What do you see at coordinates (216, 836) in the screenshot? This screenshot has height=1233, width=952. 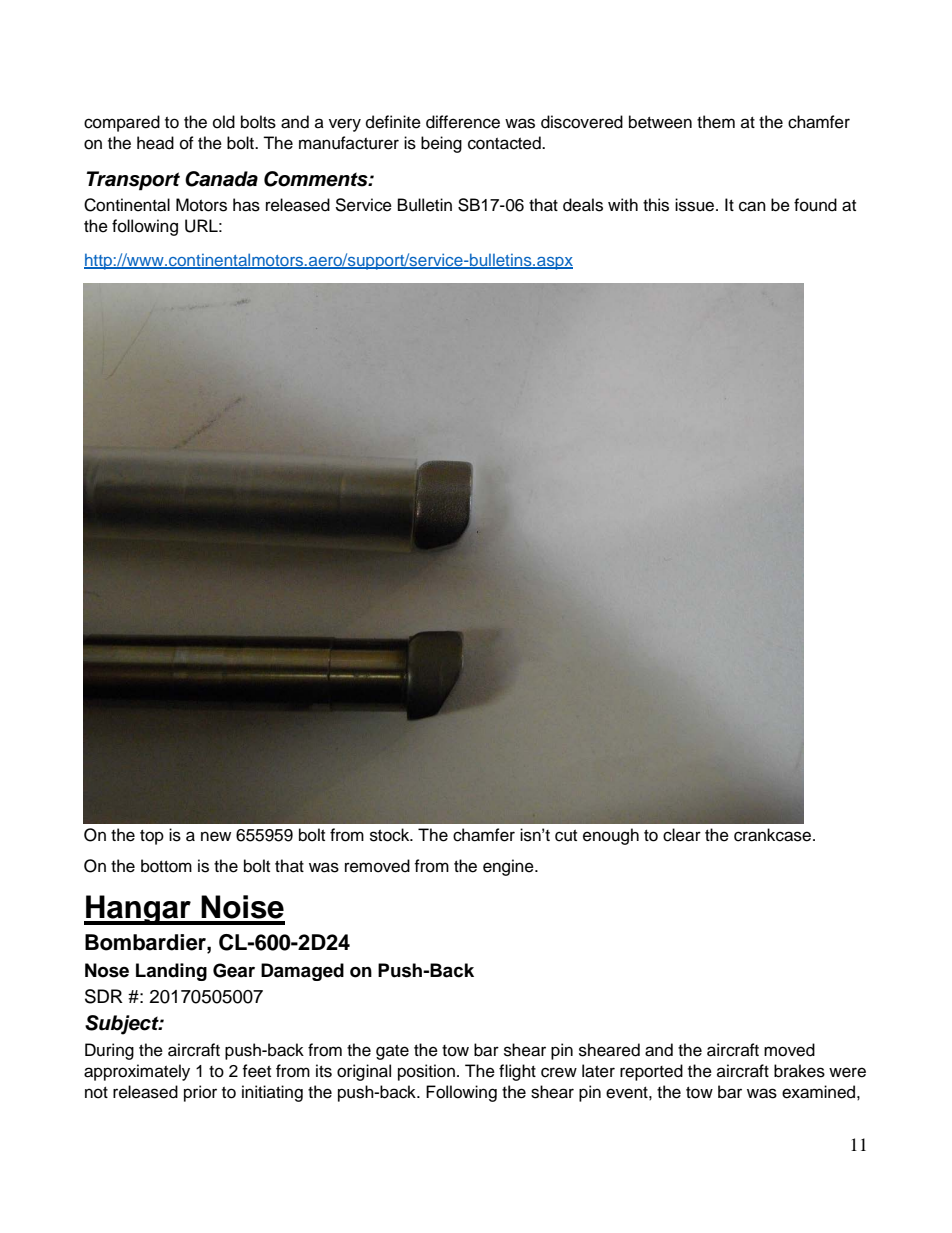 I see `new` at bounding box center [216, 836].
